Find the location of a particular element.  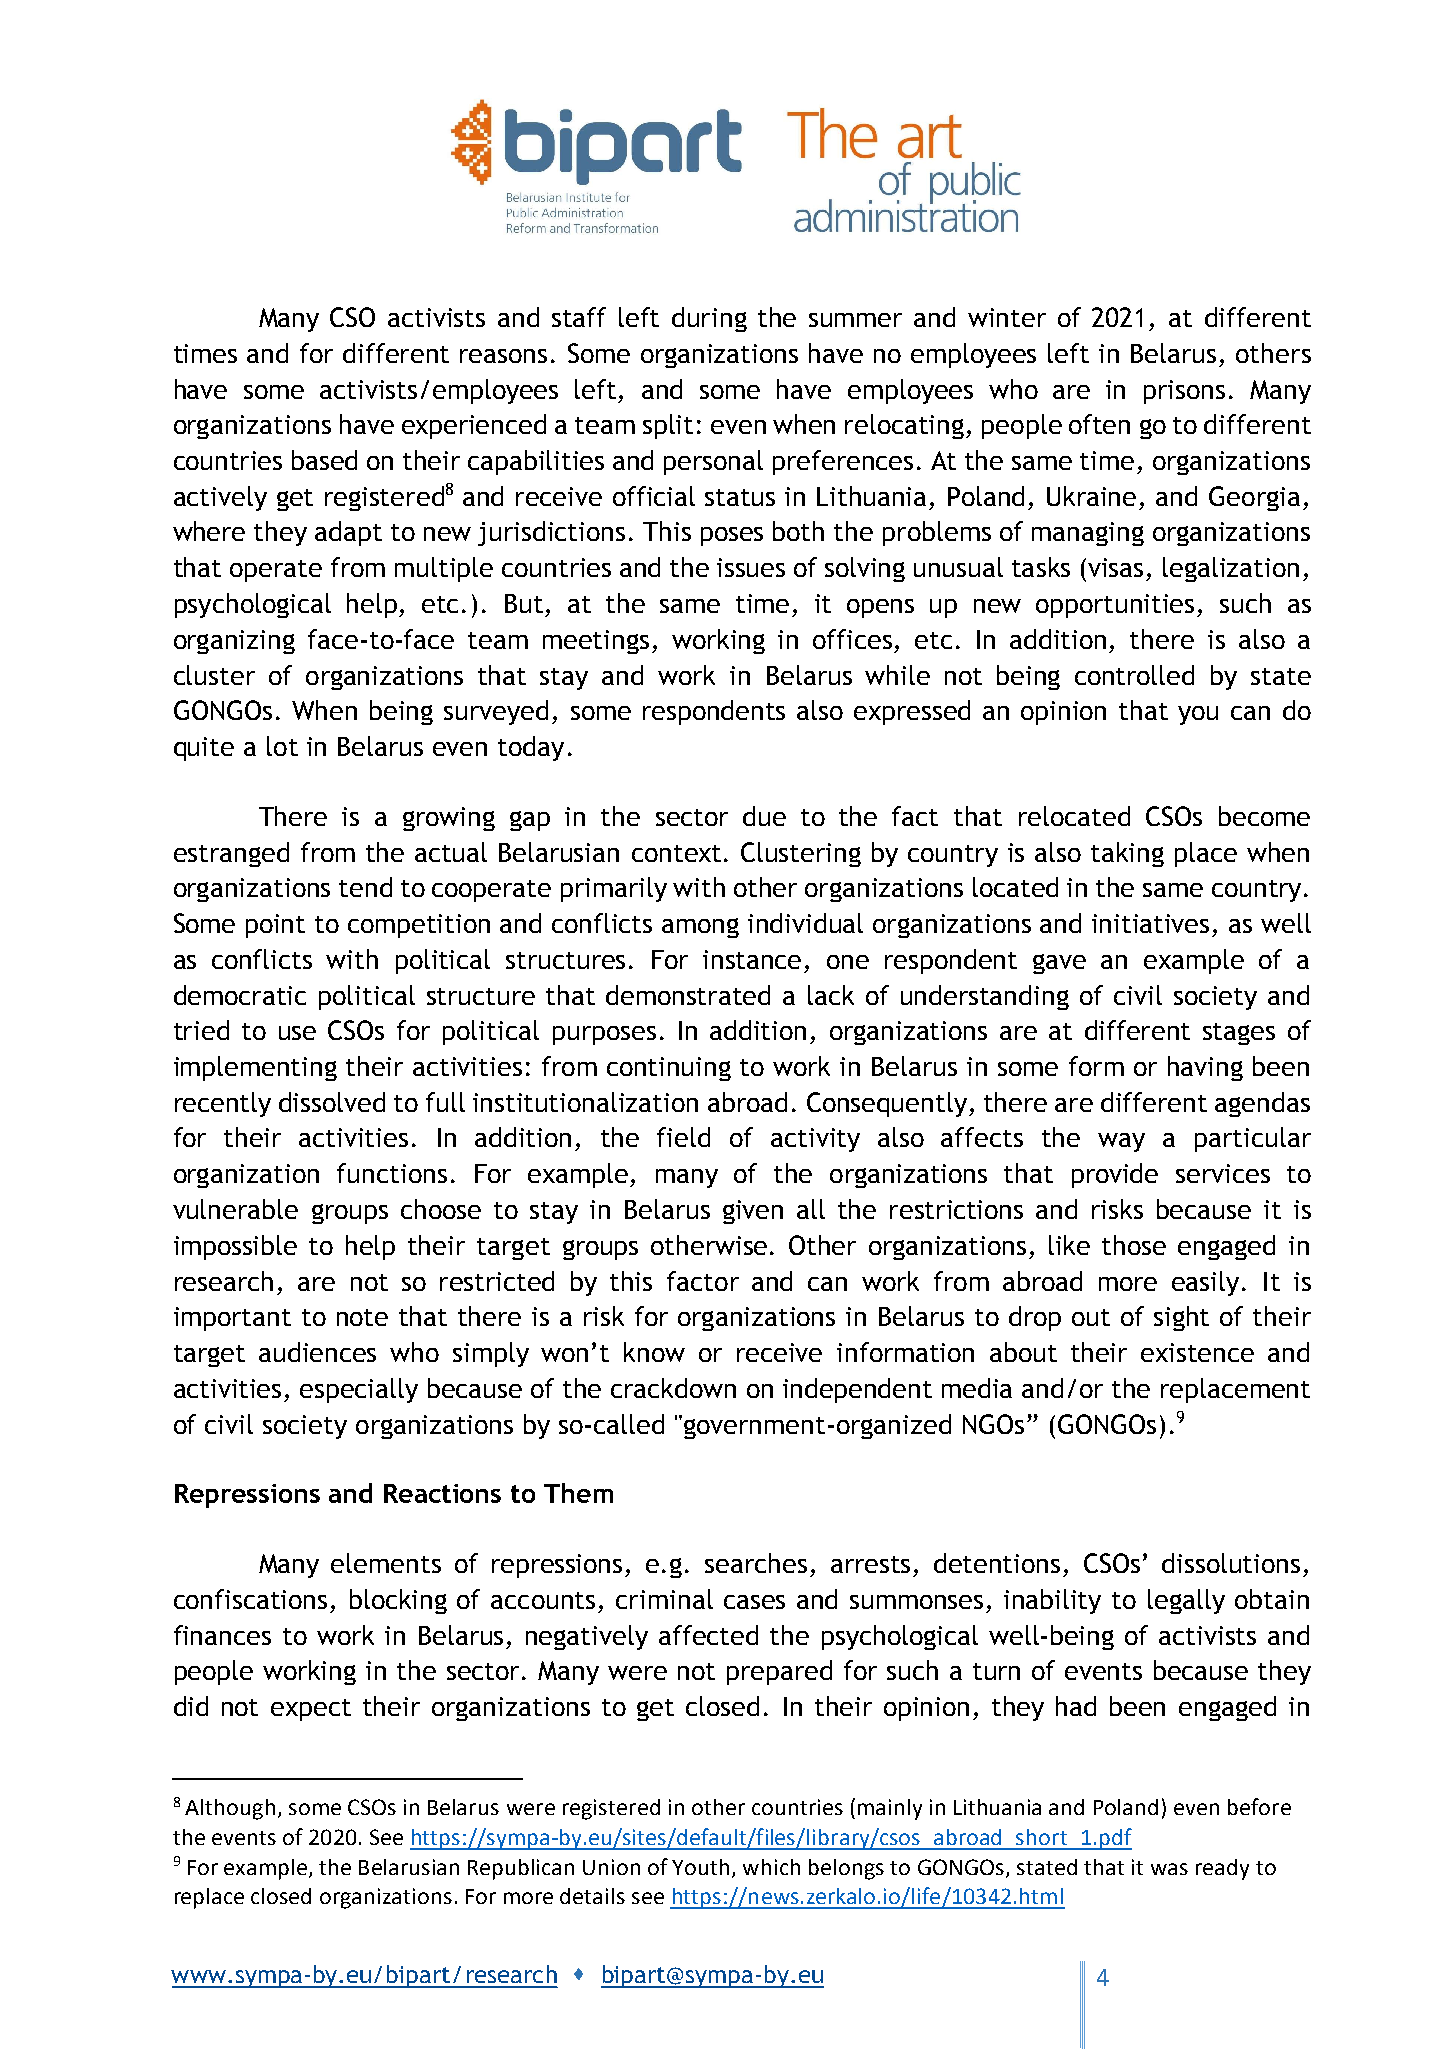

during is located at coordinates (709, 319).
